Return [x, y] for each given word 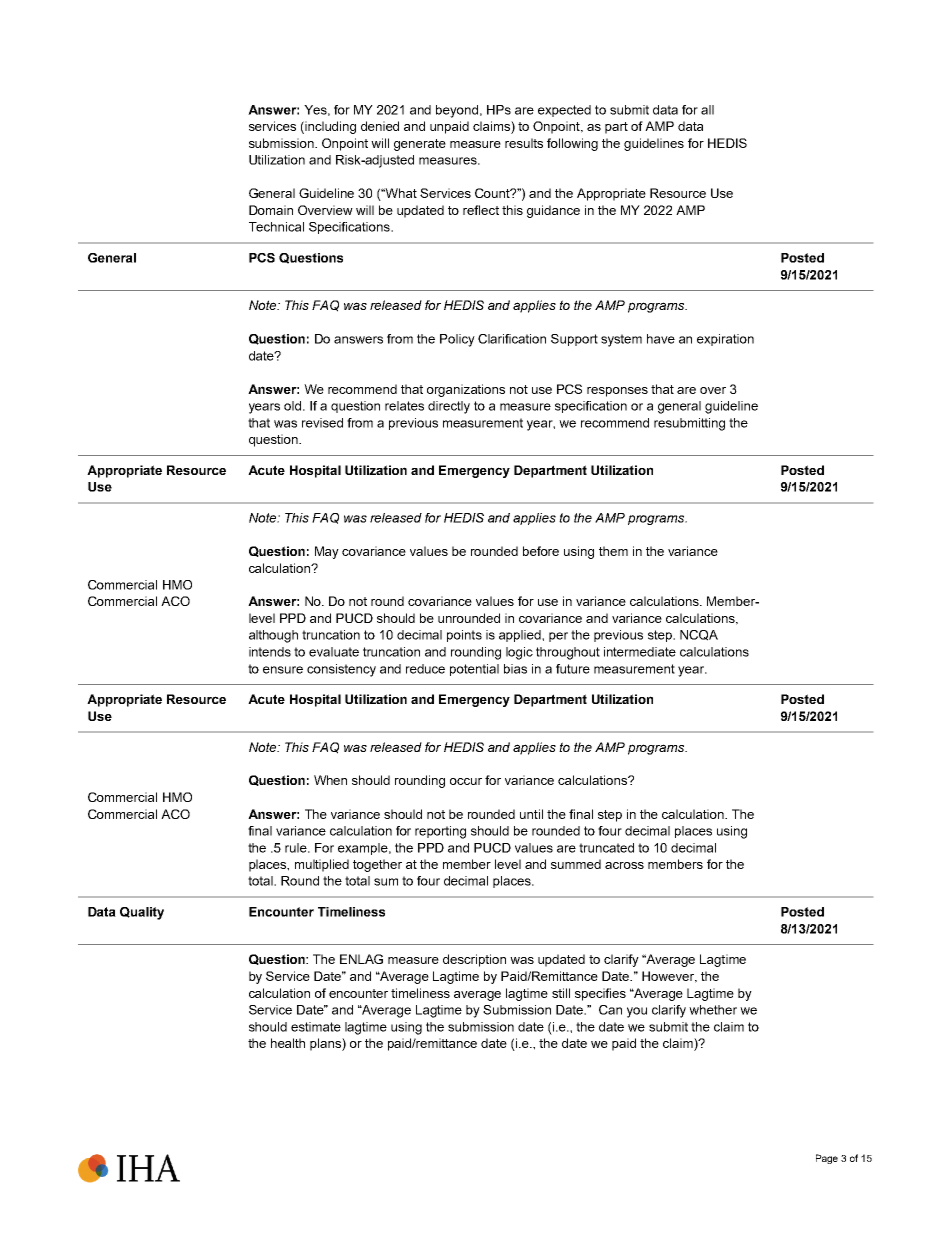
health [288, 1043]
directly [449, 407]
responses [617, 392]
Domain [271, 210]
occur [466, 781]
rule [297, 848]
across [624, 865]
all [707, 110]
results [524, 143]
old [292, 406]
